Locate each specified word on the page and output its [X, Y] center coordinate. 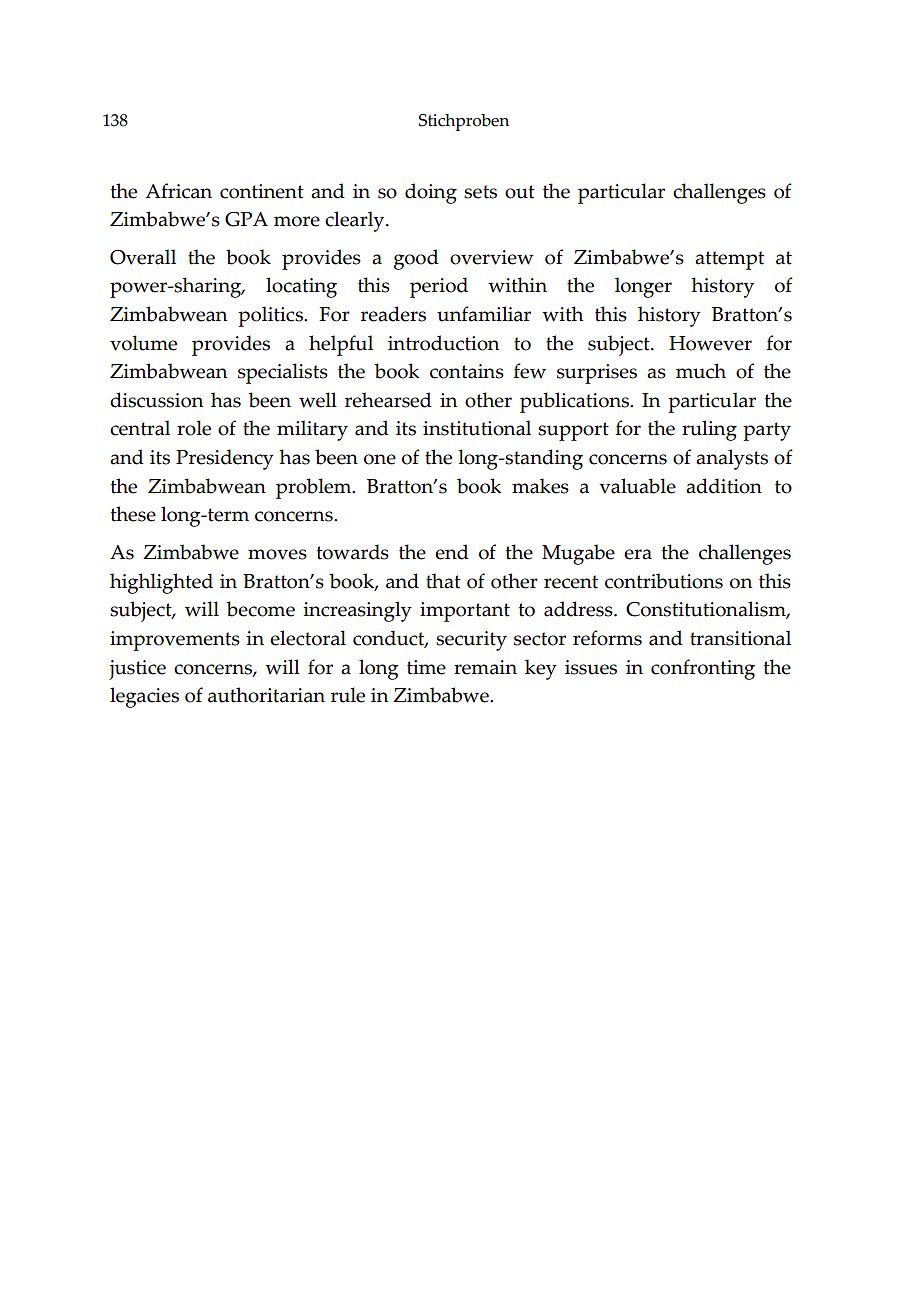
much [701, 371]
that [443, 581]
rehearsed [388, 400]
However [710, 343]
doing [431, 193]
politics [271, 316]
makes [540, 486]
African [178, 191]
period [439, 287]
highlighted [161, 583]
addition [724, 486]
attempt [729, 260]
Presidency [225, 459]
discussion [156, 400]
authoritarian [266, 695]
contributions [664, 581]
